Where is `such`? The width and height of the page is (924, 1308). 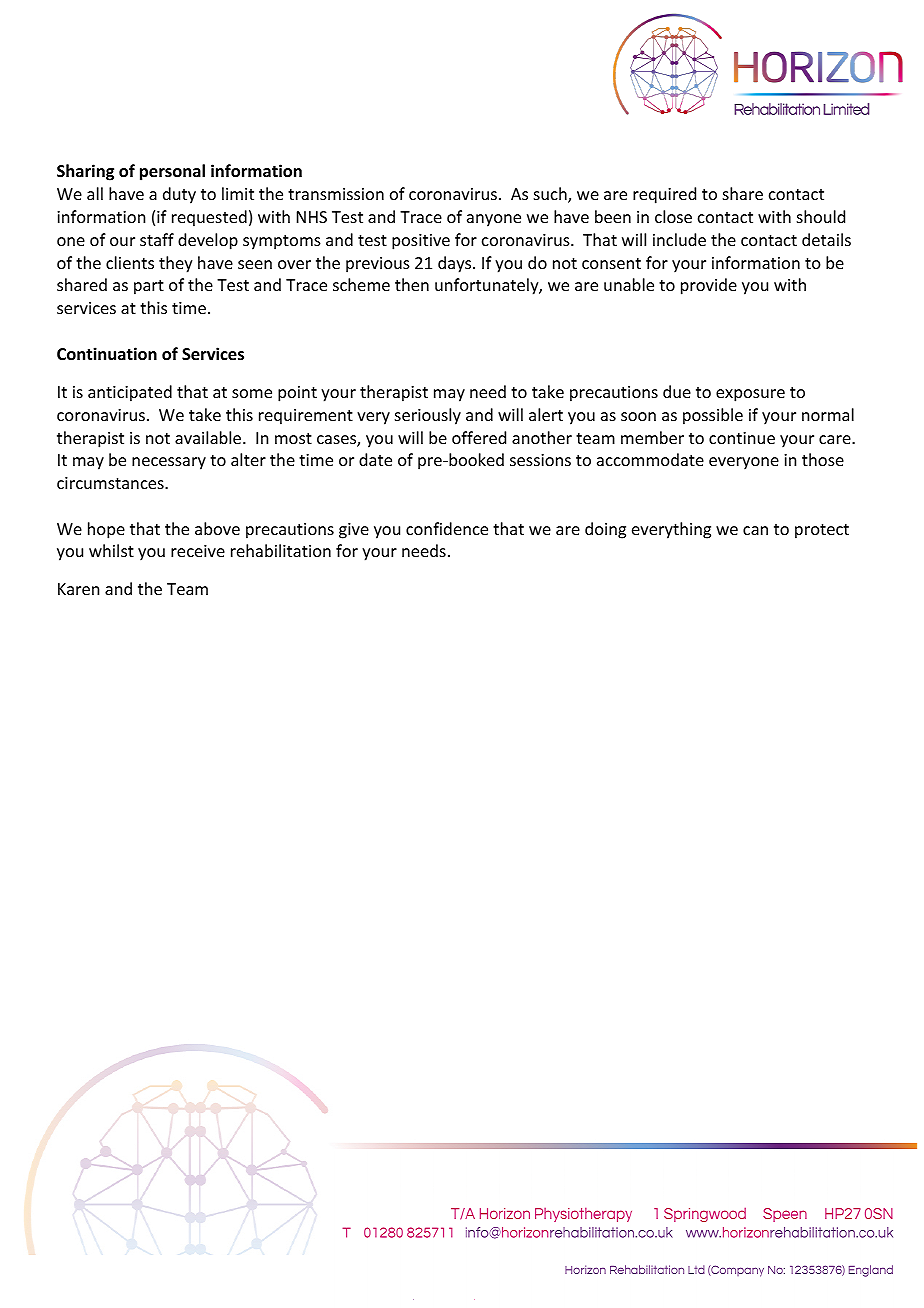 such is located at coordinates (551, 195).
